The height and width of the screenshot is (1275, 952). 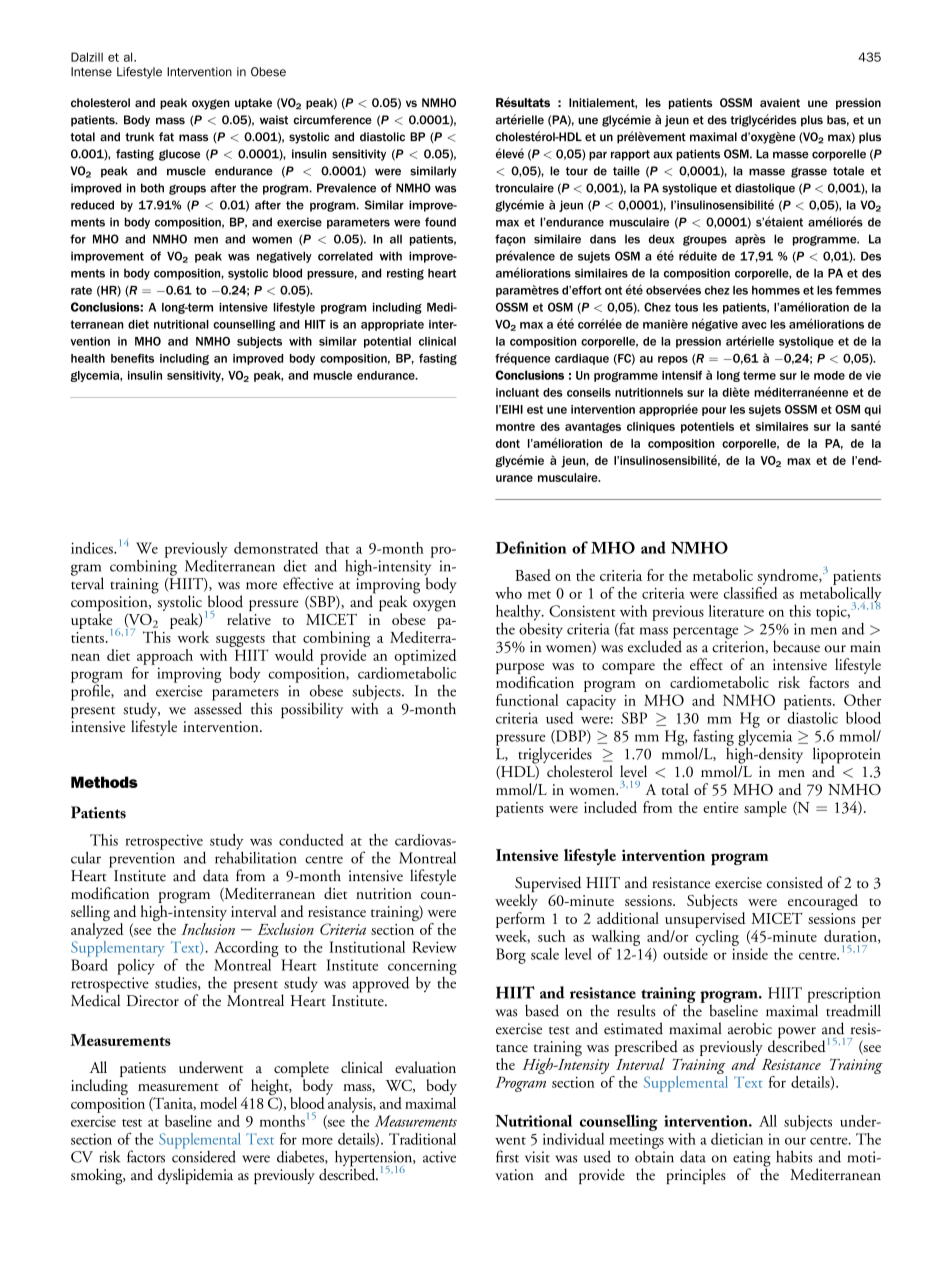 I want to click on trunk, so click(x=139, y=137).
